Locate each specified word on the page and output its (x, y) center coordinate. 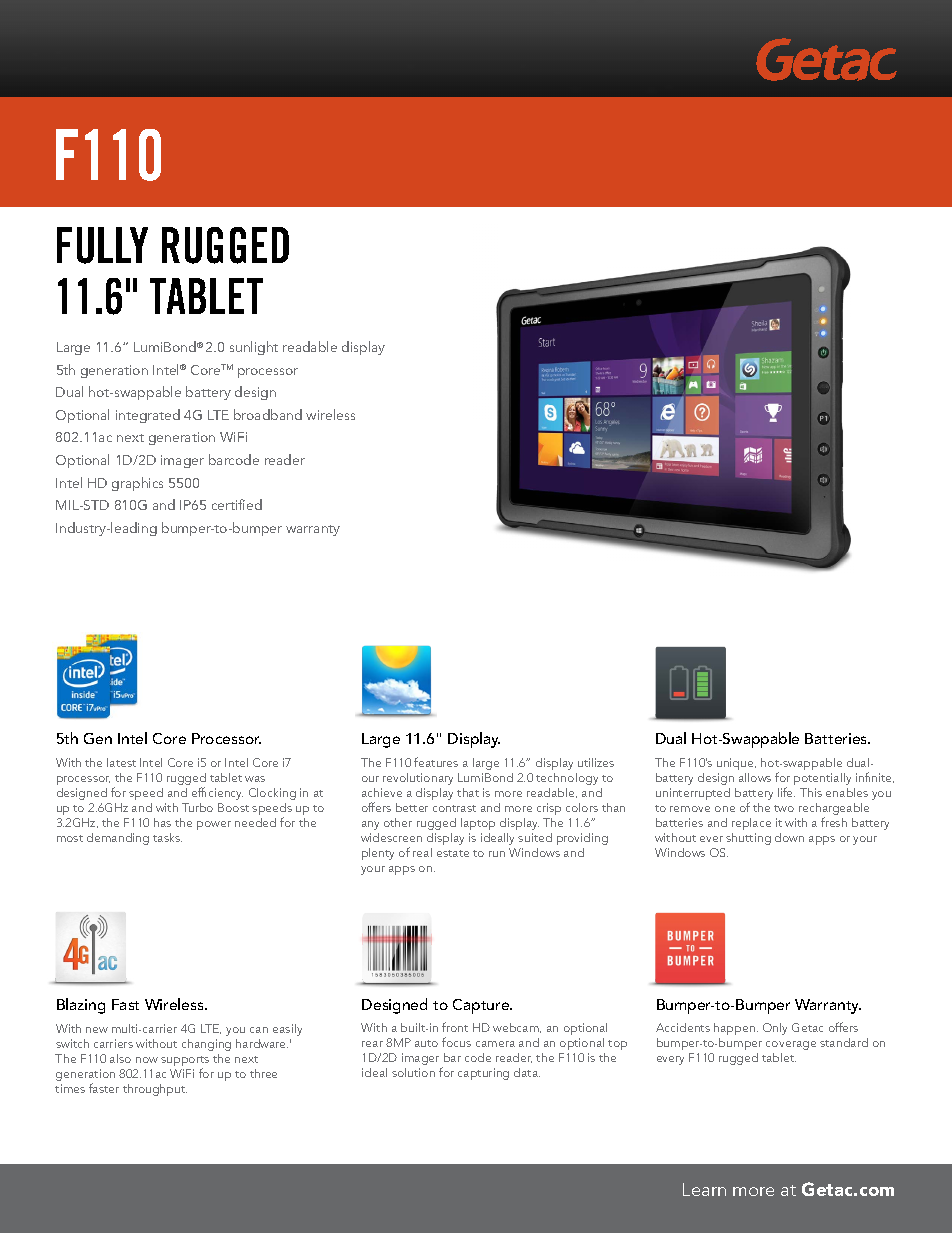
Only (775, 1029)
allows (755, 777)
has (162, 822)
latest (121, 762)
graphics (137, 484)
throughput (155, 1090)
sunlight (254, 348)
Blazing (81, 1006)
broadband (268, 414)
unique (736, 764)
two (784, 808)
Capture (482, 1006)
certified (237, 504)
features (436, 762)
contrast (454, 808)
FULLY (102, 245)
